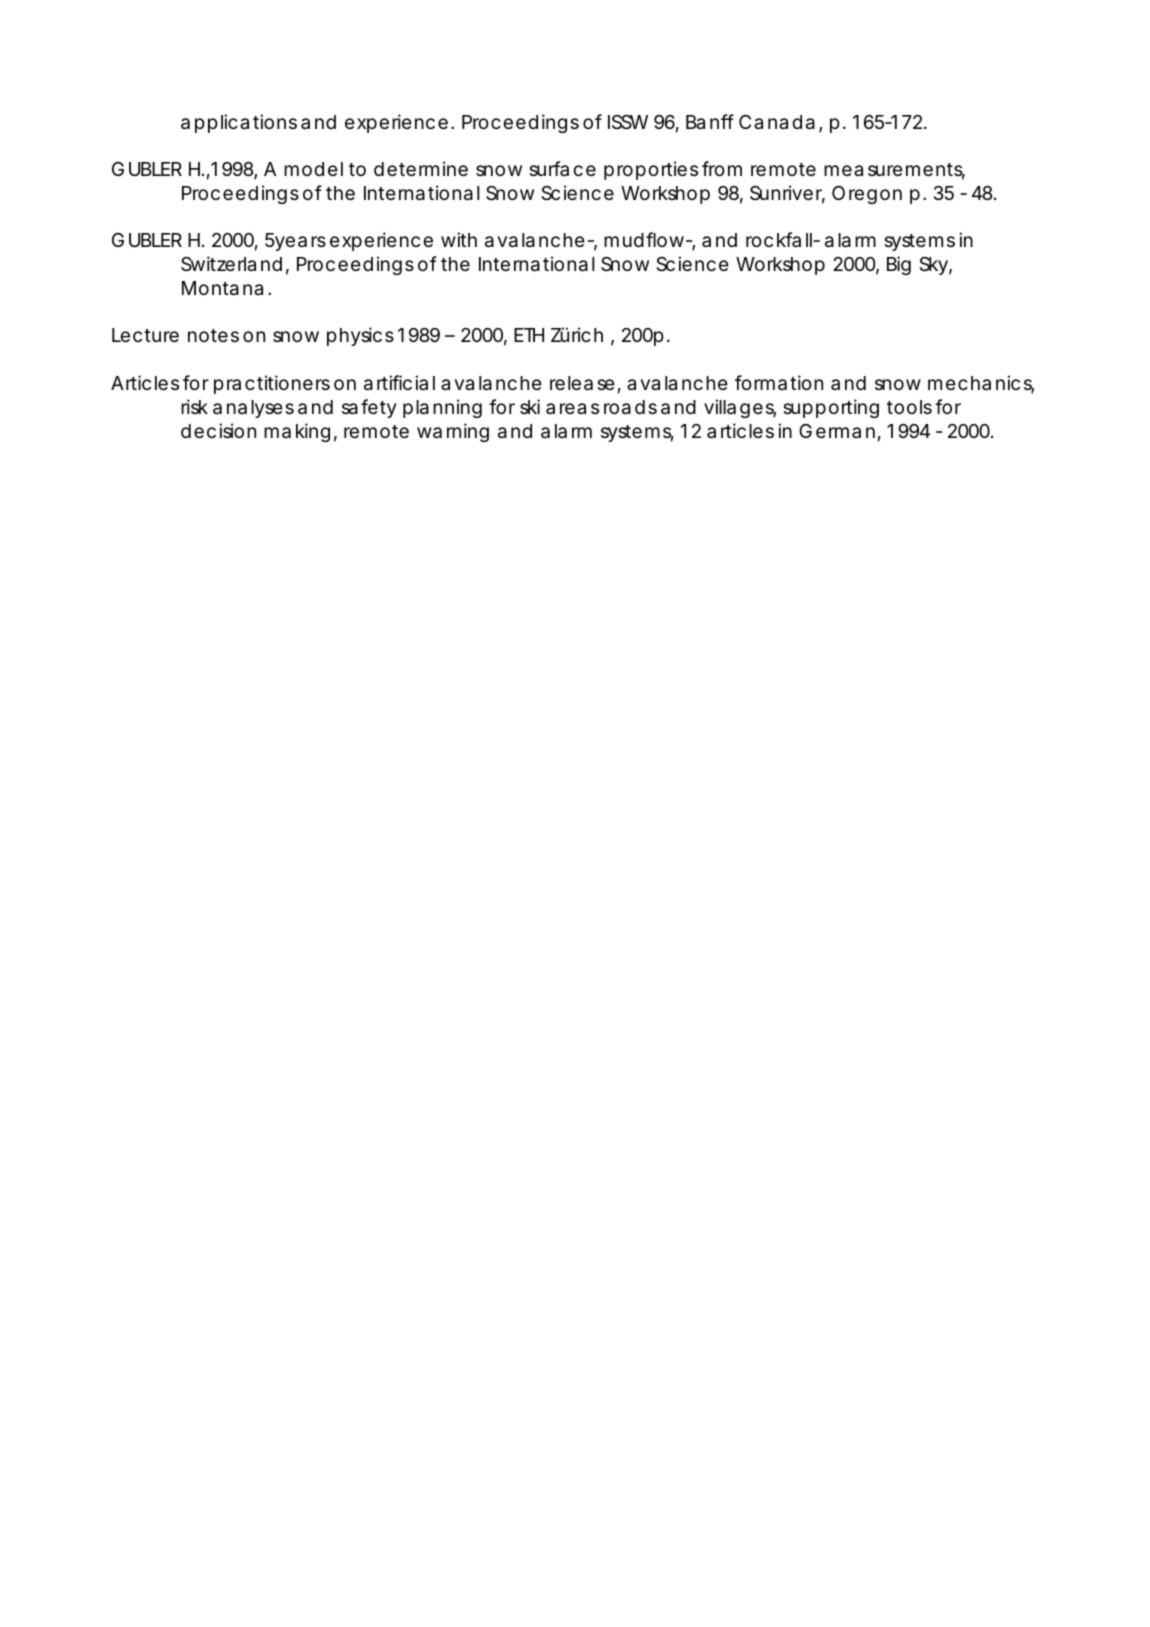  I want to click on Oregon, so click(867, 195).
